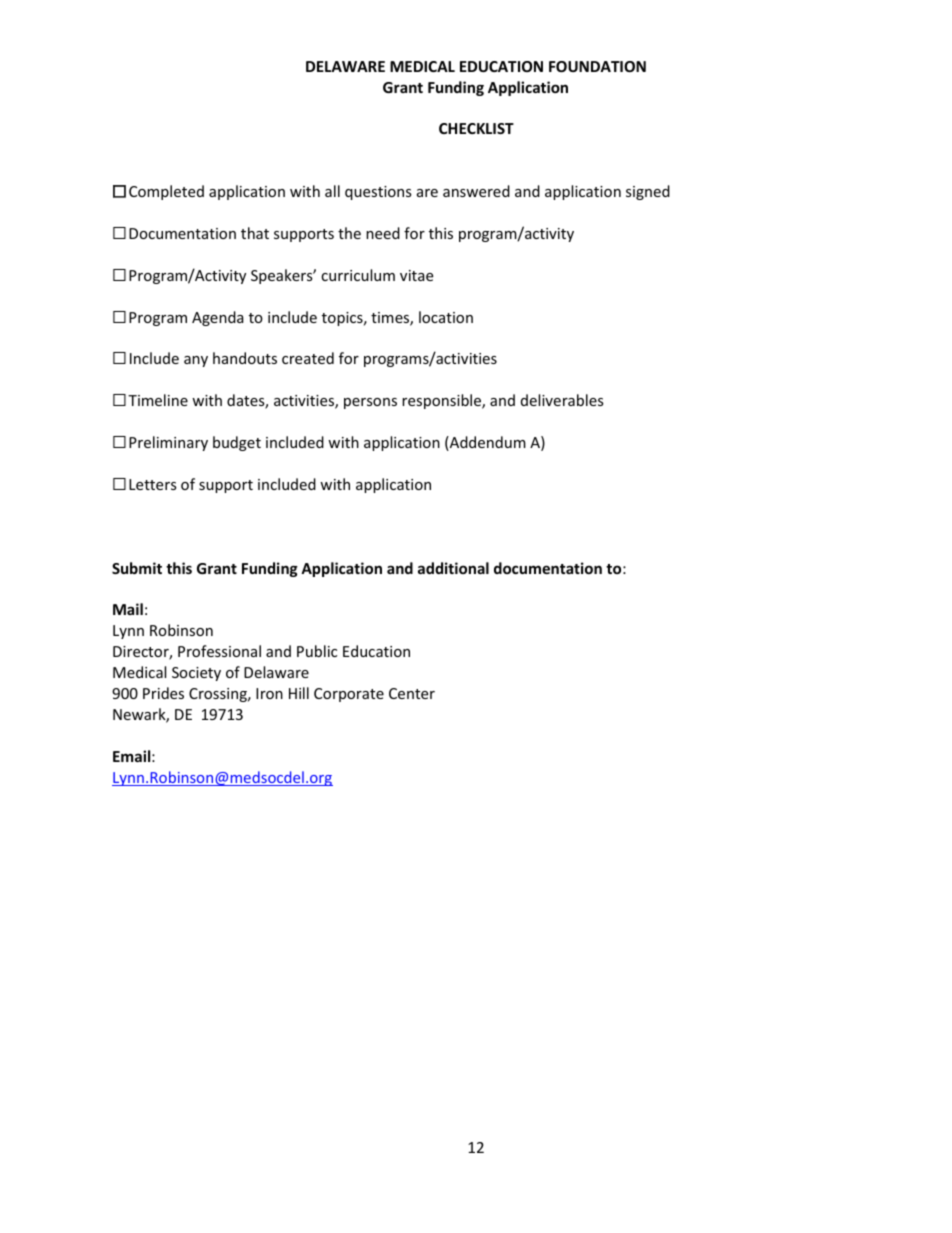 This screenshot has height=1233, width=952. I want to click on FOUNDATION, so click(597, 66).
